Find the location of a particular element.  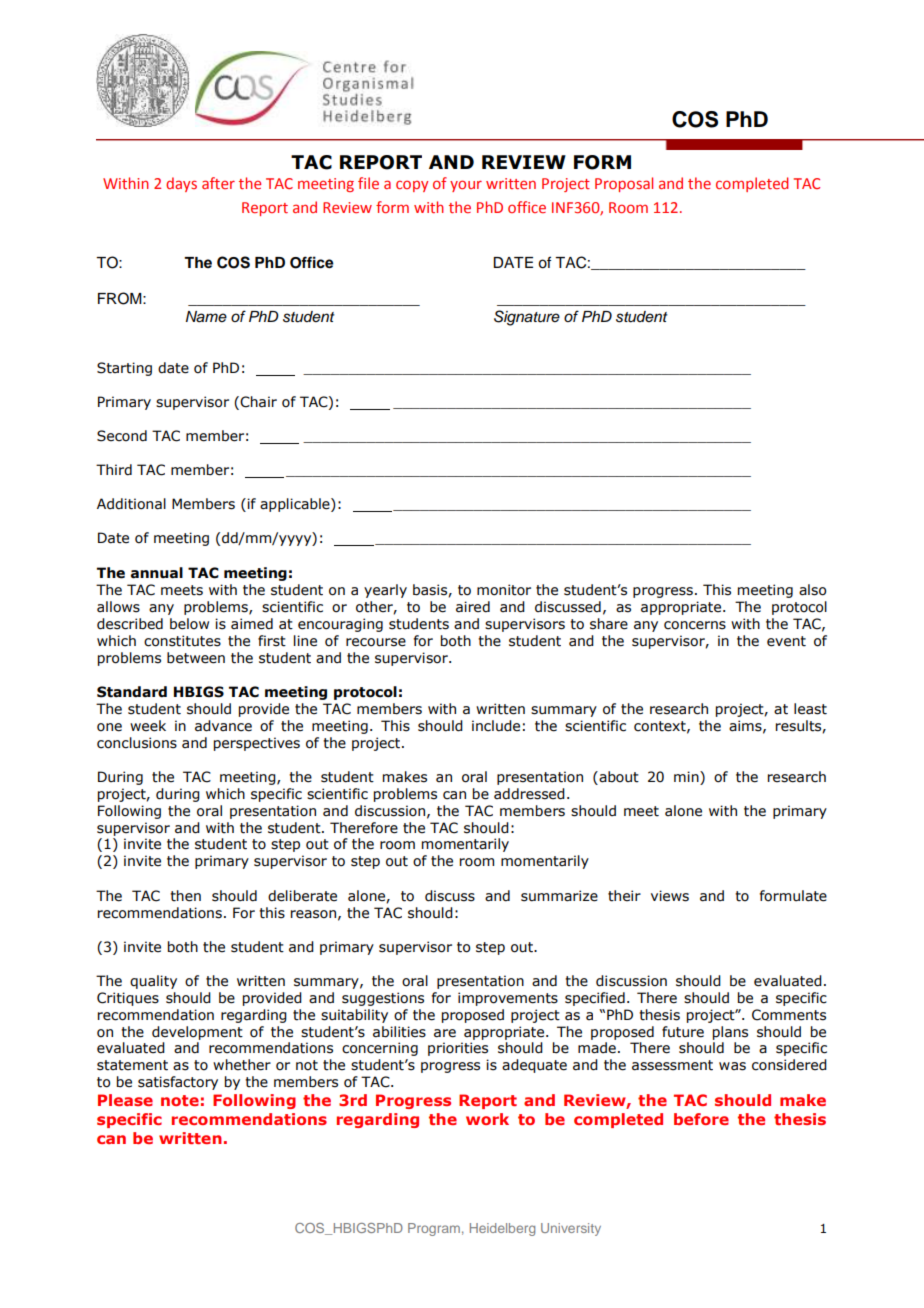

Program is located at coordinates (434, 1229).
